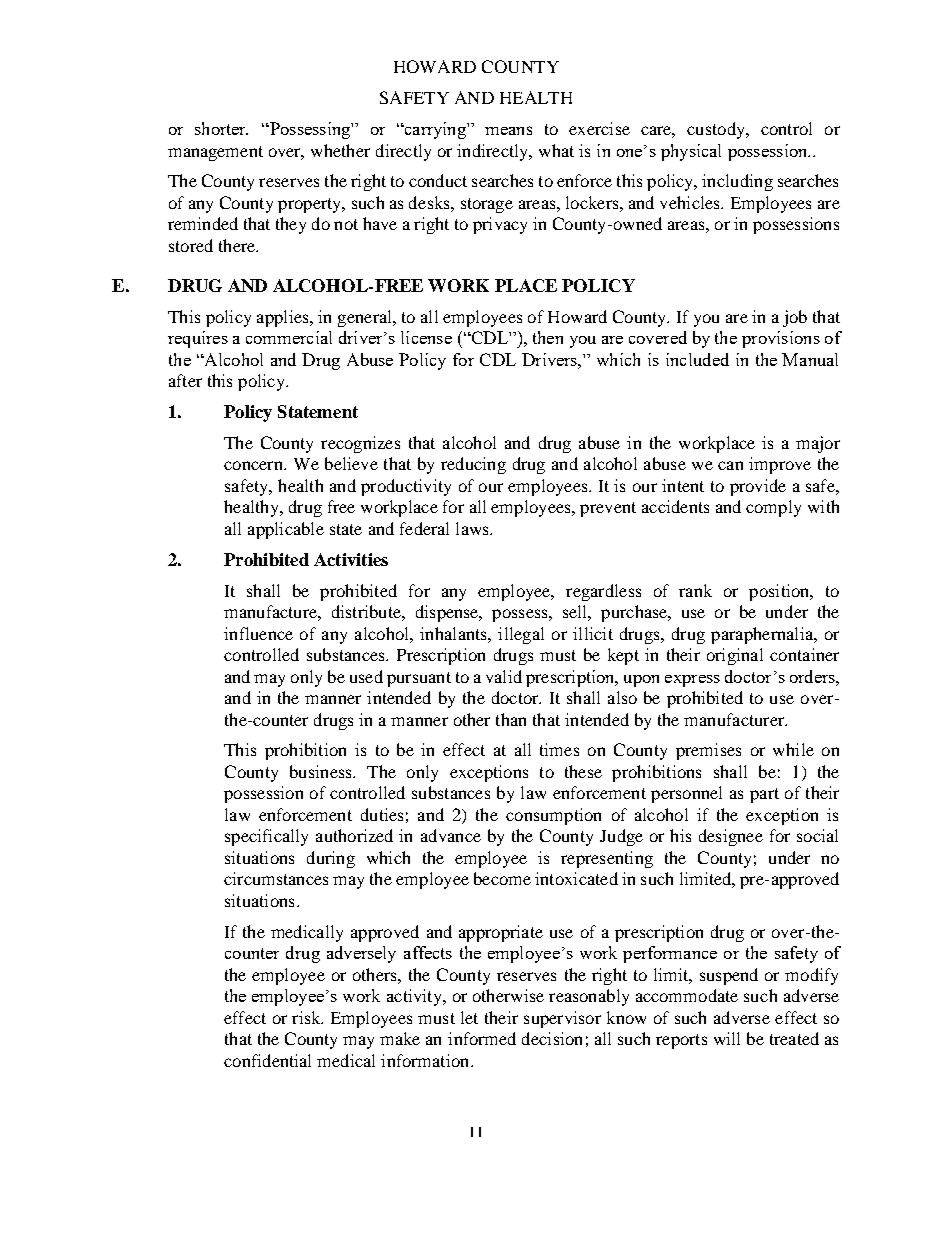 This image has width=952, height=1233. Describe the element at coordinates (267, 1060) in the image. I see `confidential` at that location.
